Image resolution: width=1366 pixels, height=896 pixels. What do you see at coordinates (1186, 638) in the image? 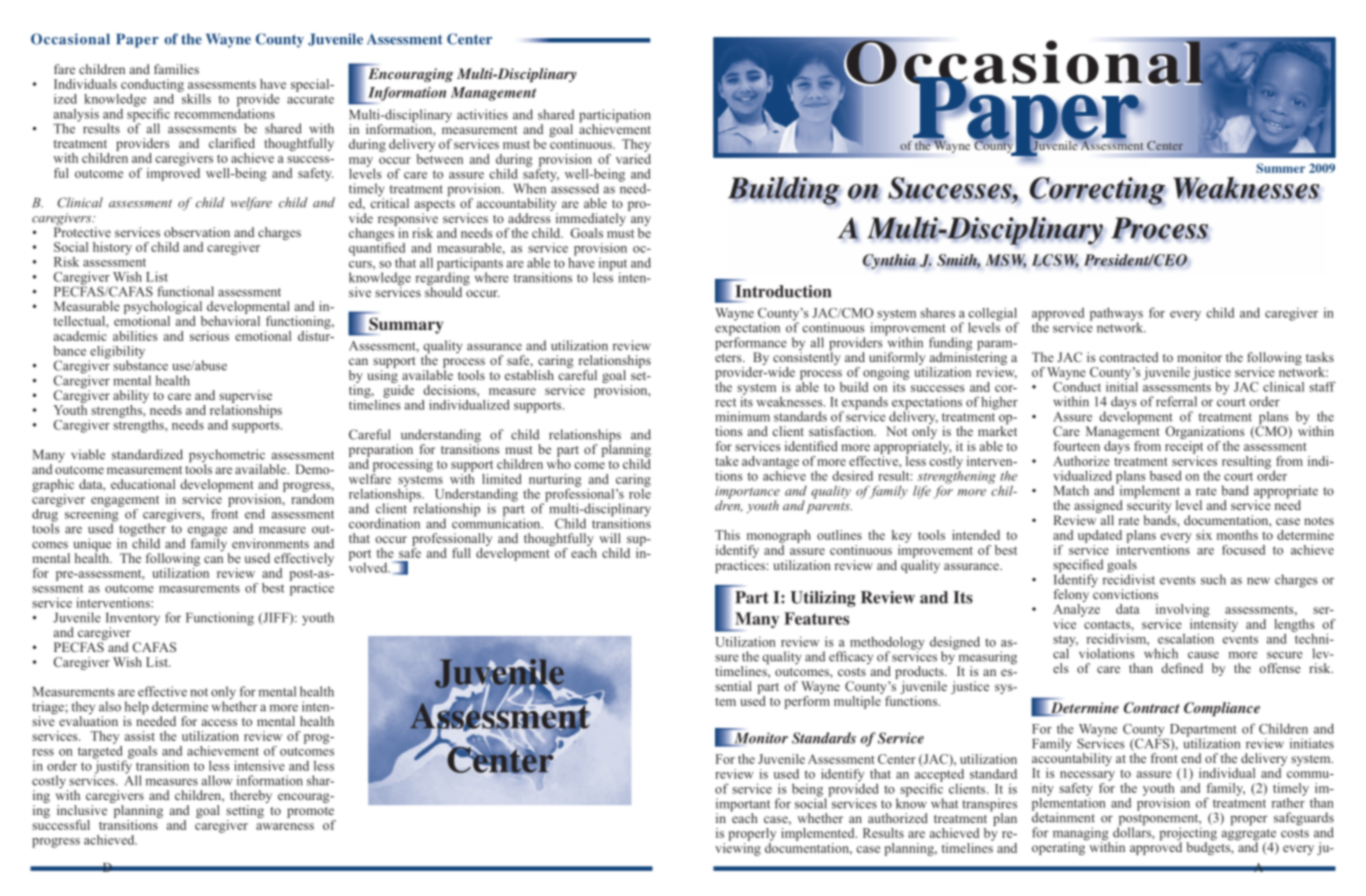
I see `escalation` at bounding box center [1186, 638].
